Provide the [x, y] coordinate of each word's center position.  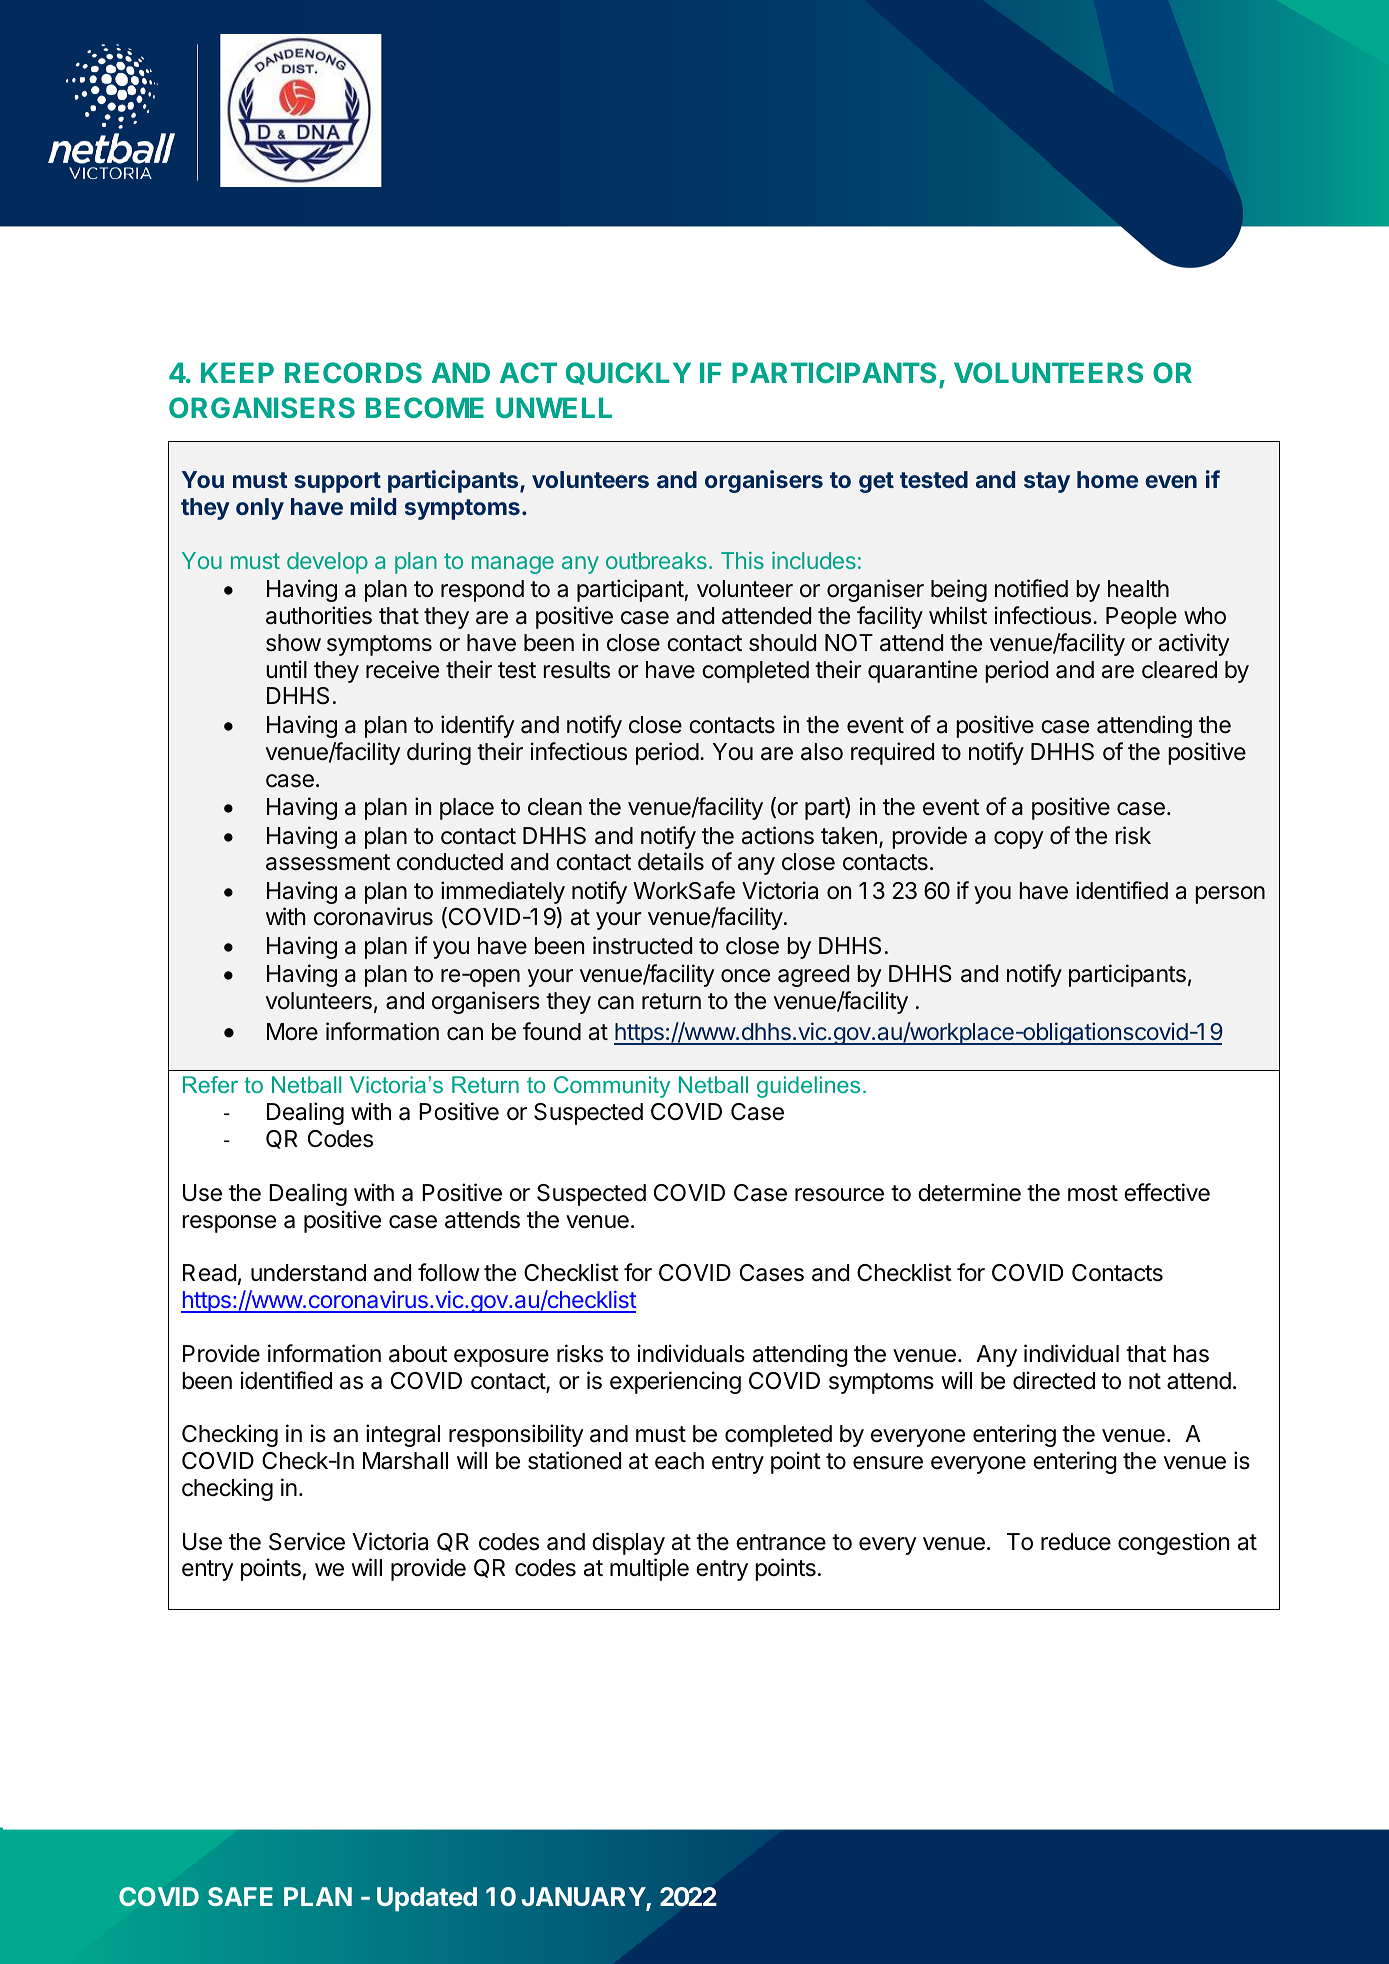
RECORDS [353, 372]
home [1107, 479]
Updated [427, 1899]
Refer [210, 1084]
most [1093, 1193]
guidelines [808, 1087]
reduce [1076, 1542]
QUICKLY [628, 373]
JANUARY [584, 1898]
